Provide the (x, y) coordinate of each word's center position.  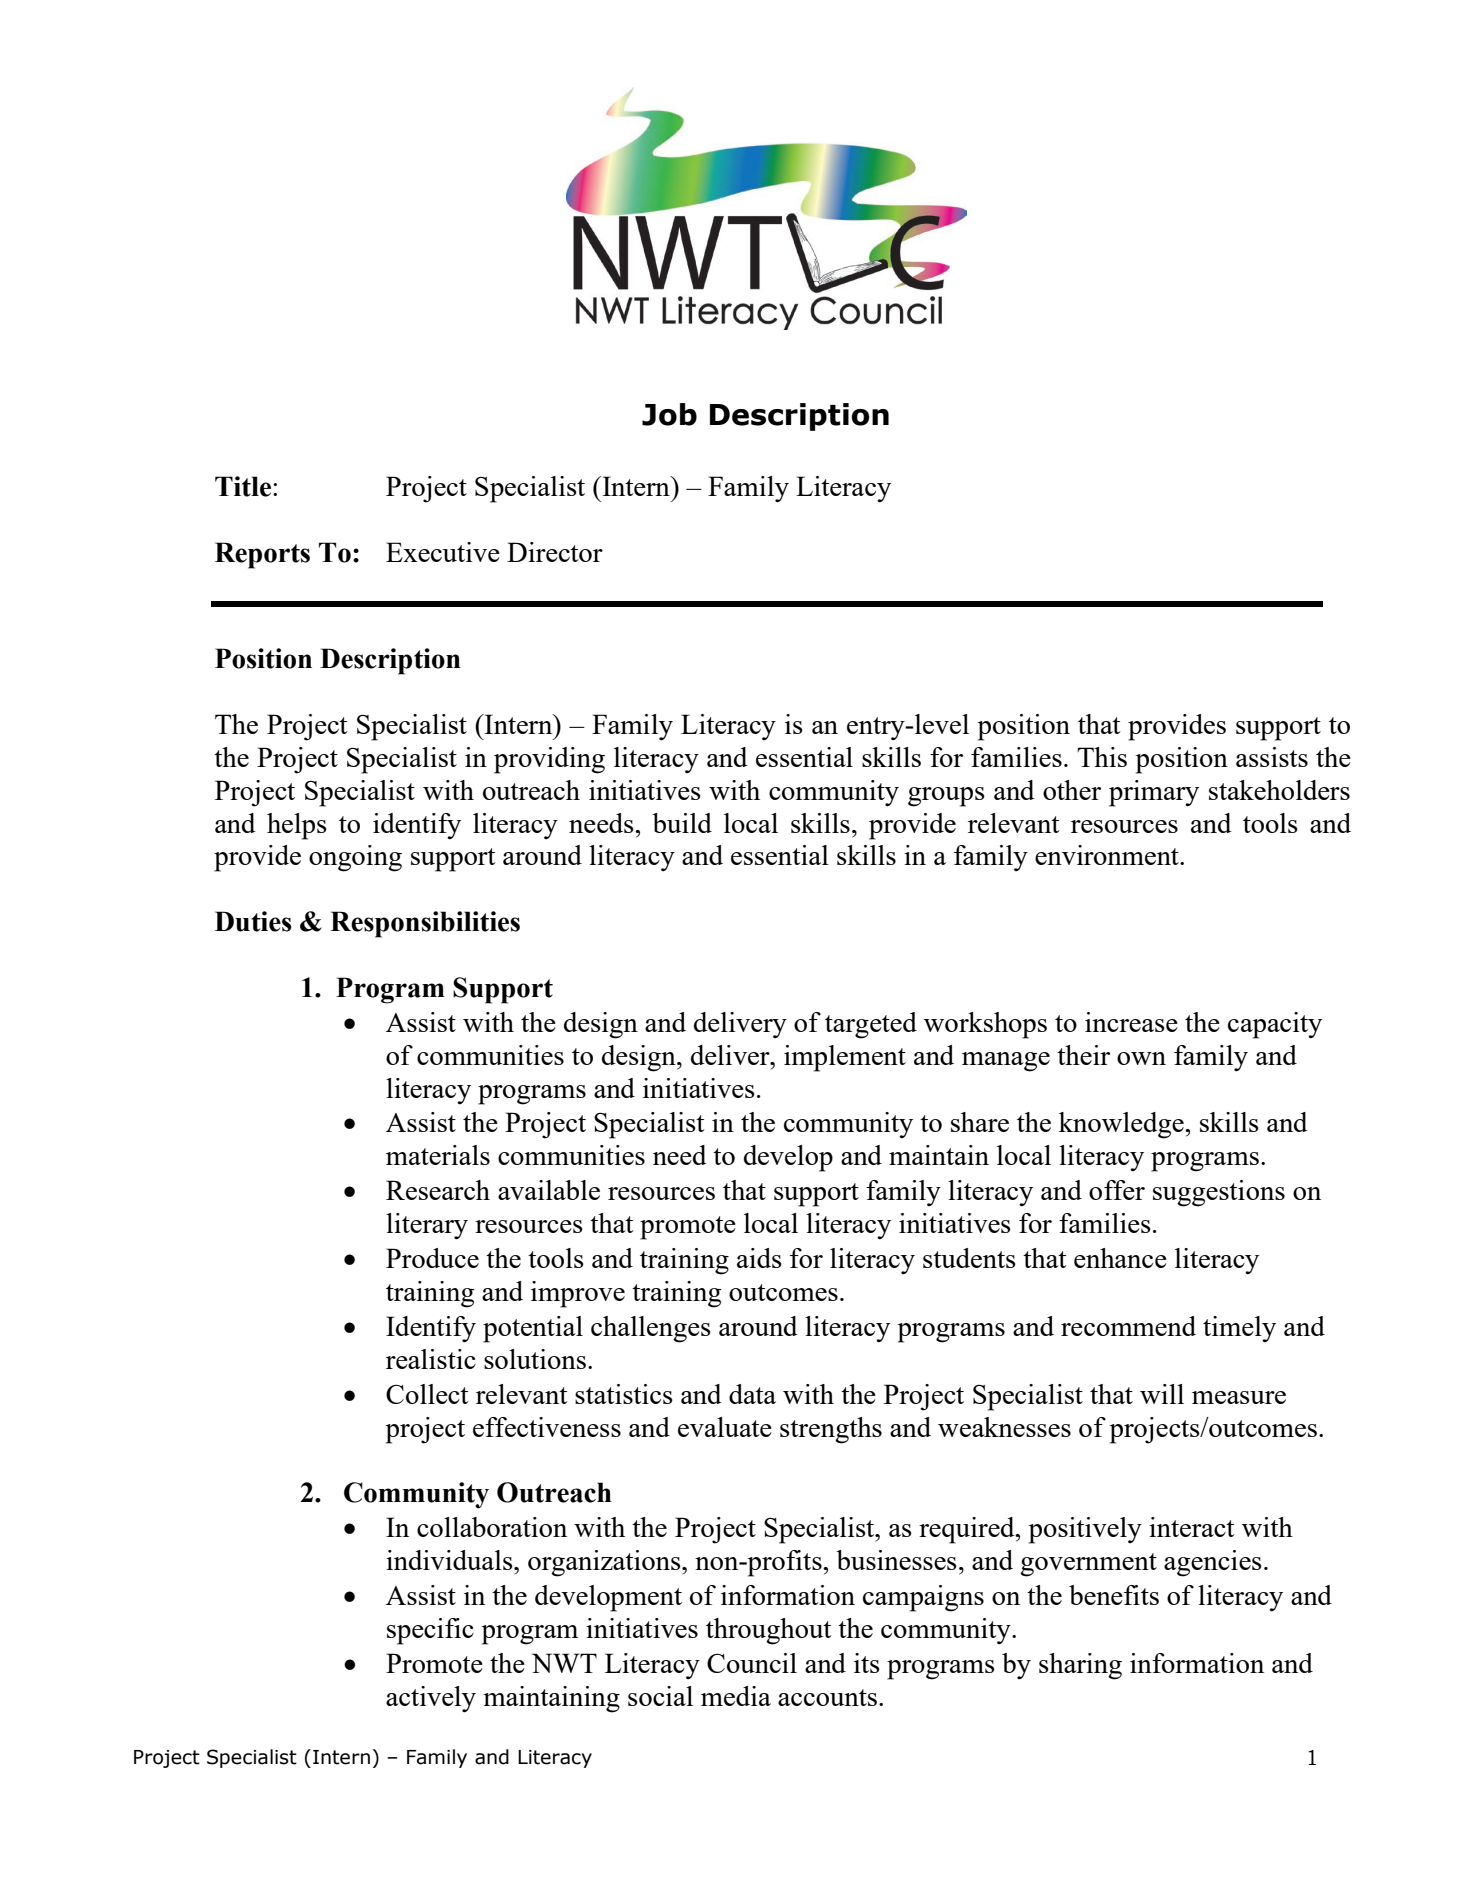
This (1102, 757)
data (752, 1394)
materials (438, 1155)
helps (297, 826)
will (1162, 1394)
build (682, 823)
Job (669, 414)
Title (243, 486)
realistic (431, 1359)
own (1141, 1058)
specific (430, 1631)
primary (1154, 793)
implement (845, 1058)
